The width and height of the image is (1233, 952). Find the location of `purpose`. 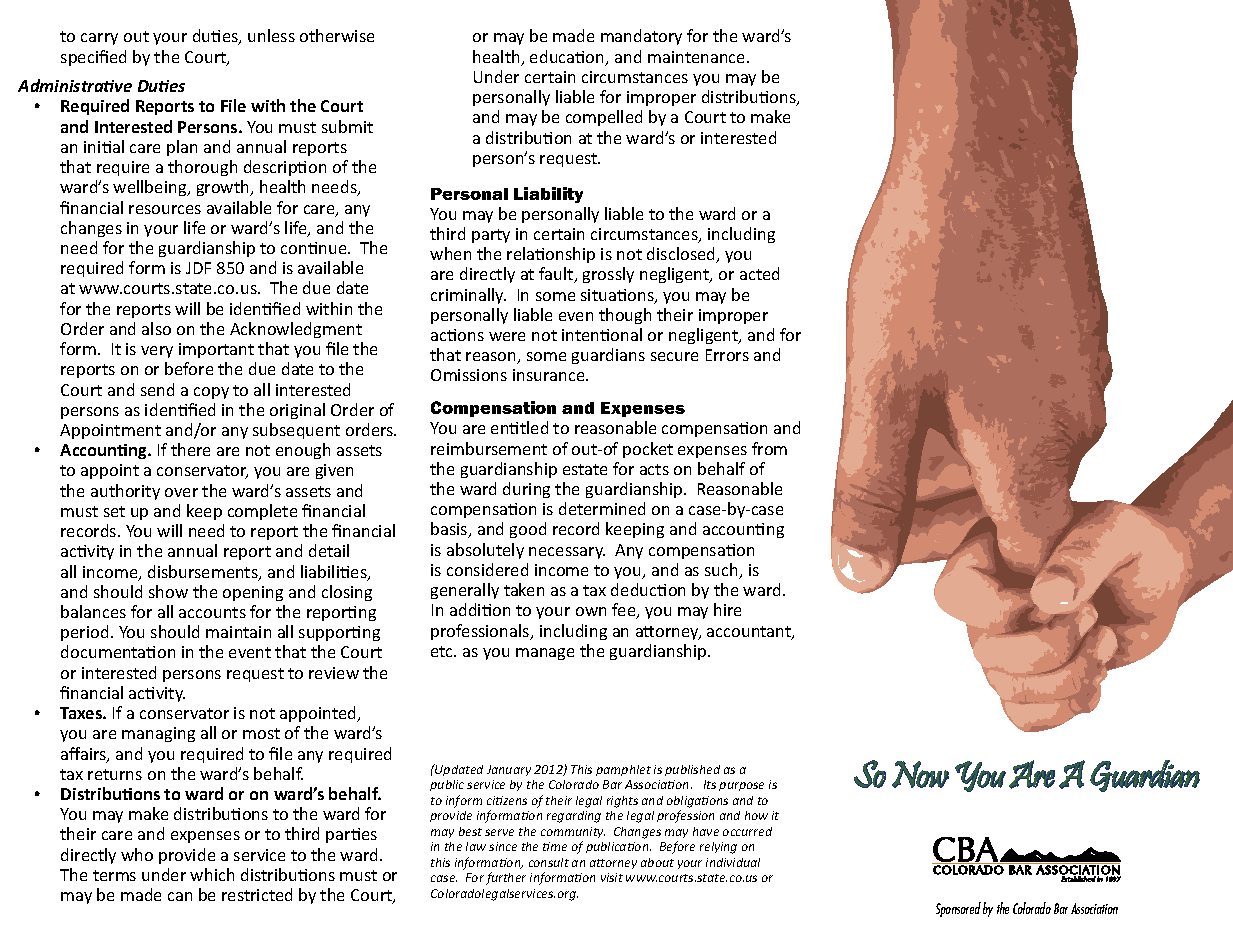

purpose is located at coordinates (741, 786).
